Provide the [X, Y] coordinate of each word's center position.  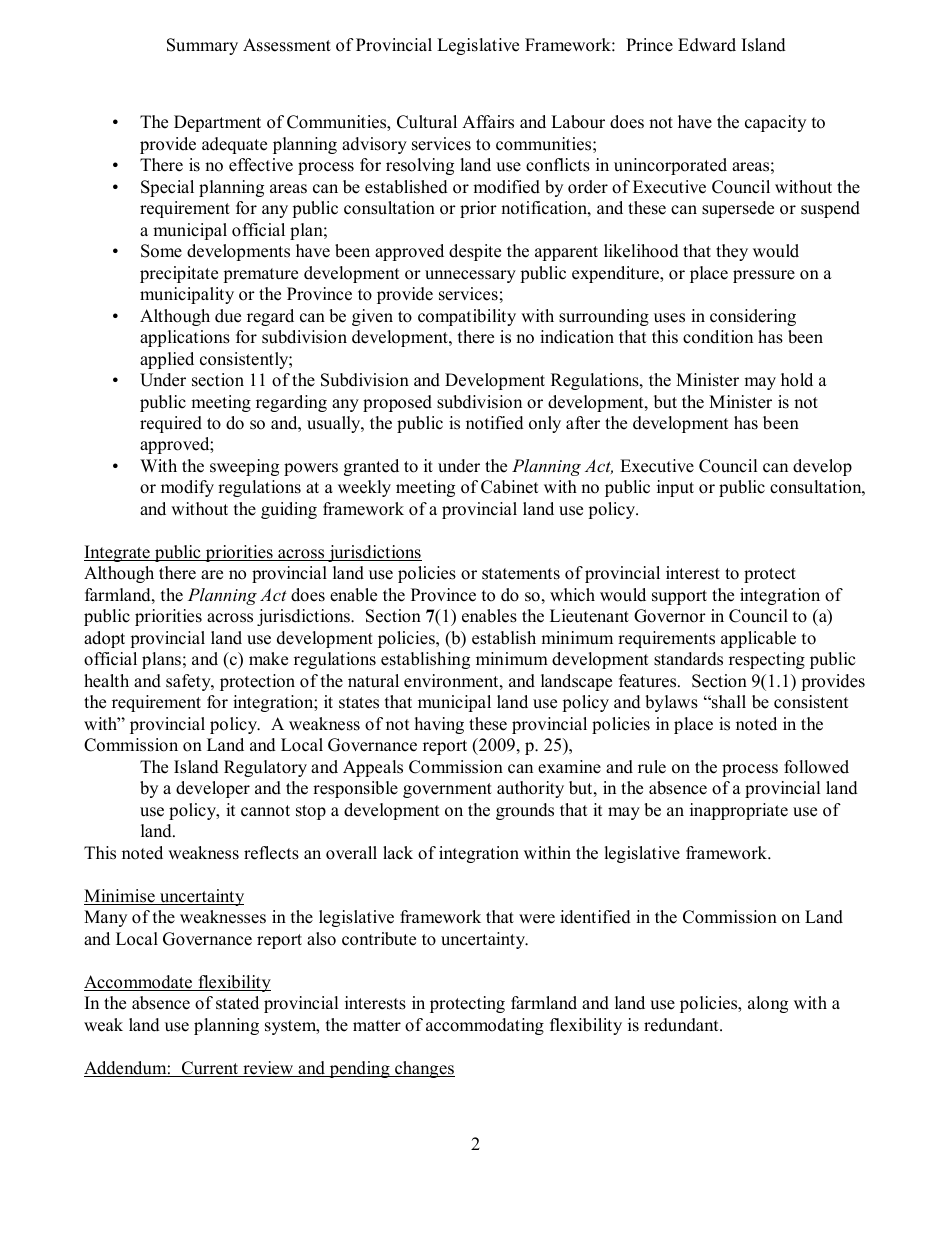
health [106, 681]
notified [495, 423]
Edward [707, 45]
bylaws [671, 703]
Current [210, 1069]
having [439, 725]
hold [797, 380]
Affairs [488, 122]
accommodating [485, 1026]
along [768, 1004]
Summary [202, 46]
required [171, 424]
